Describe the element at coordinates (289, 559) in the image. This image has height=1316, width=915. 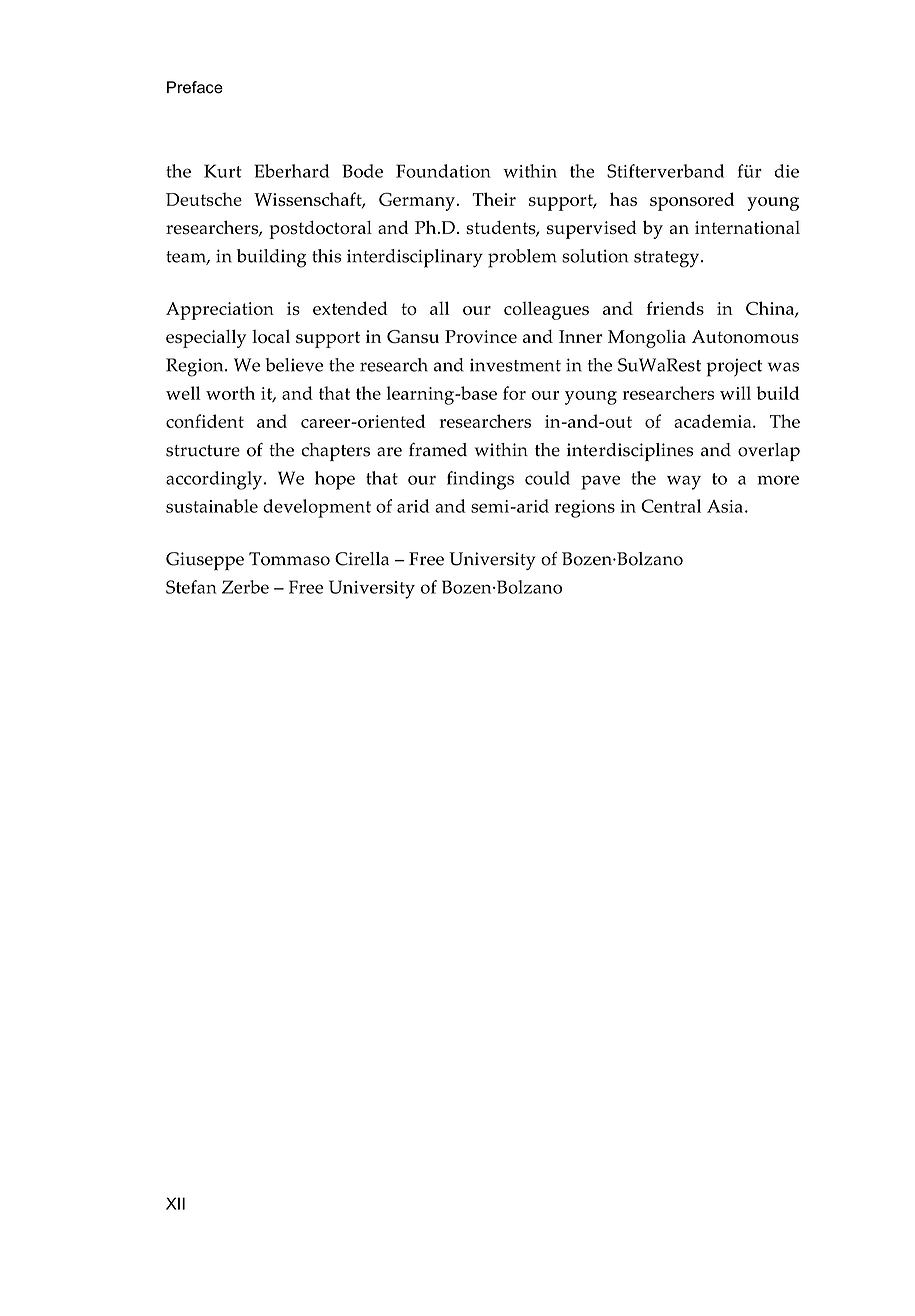
I see `Tommaso` at that location.
